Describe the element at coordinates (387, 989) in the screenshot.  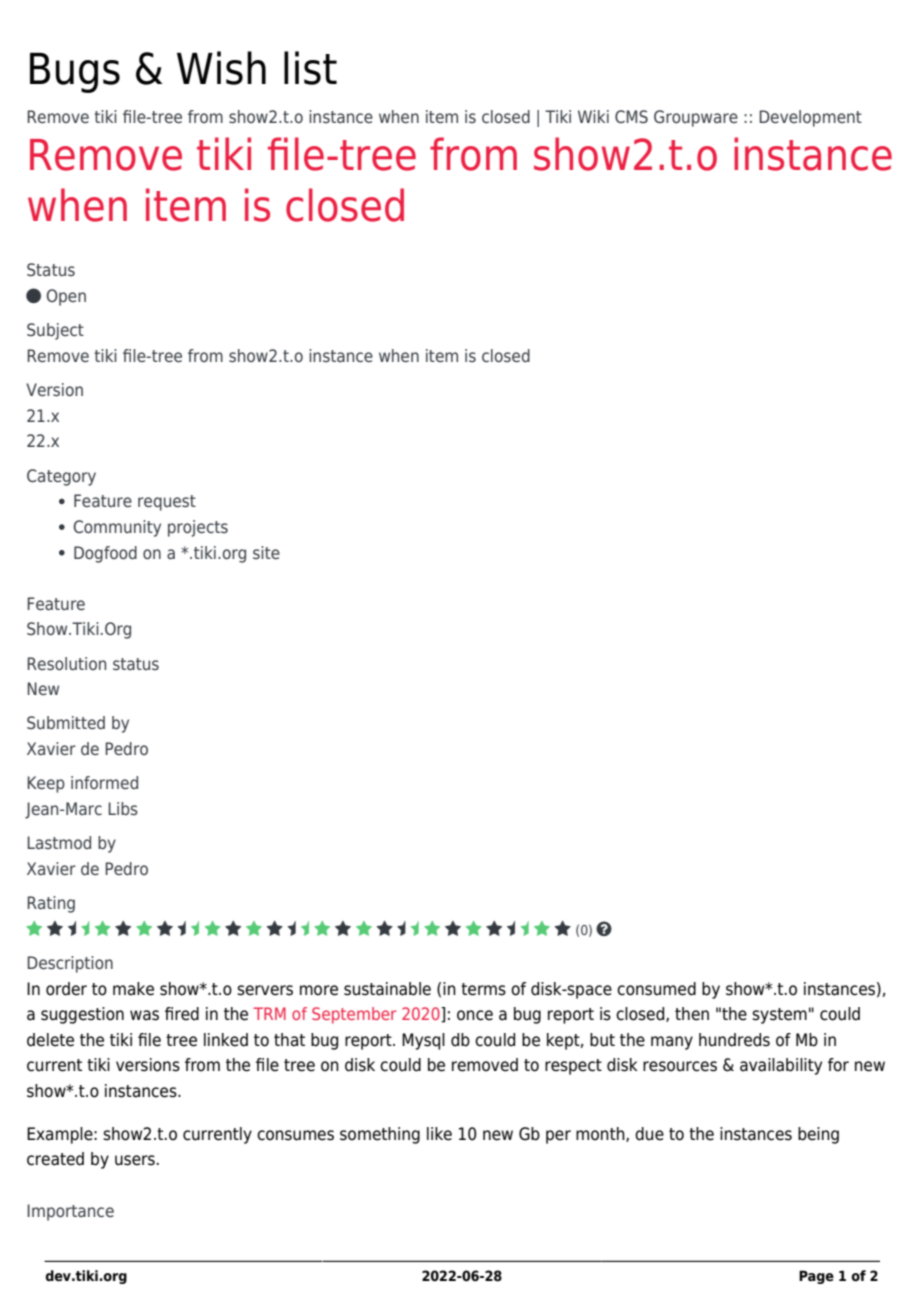
I see `sustainable` at that location.
